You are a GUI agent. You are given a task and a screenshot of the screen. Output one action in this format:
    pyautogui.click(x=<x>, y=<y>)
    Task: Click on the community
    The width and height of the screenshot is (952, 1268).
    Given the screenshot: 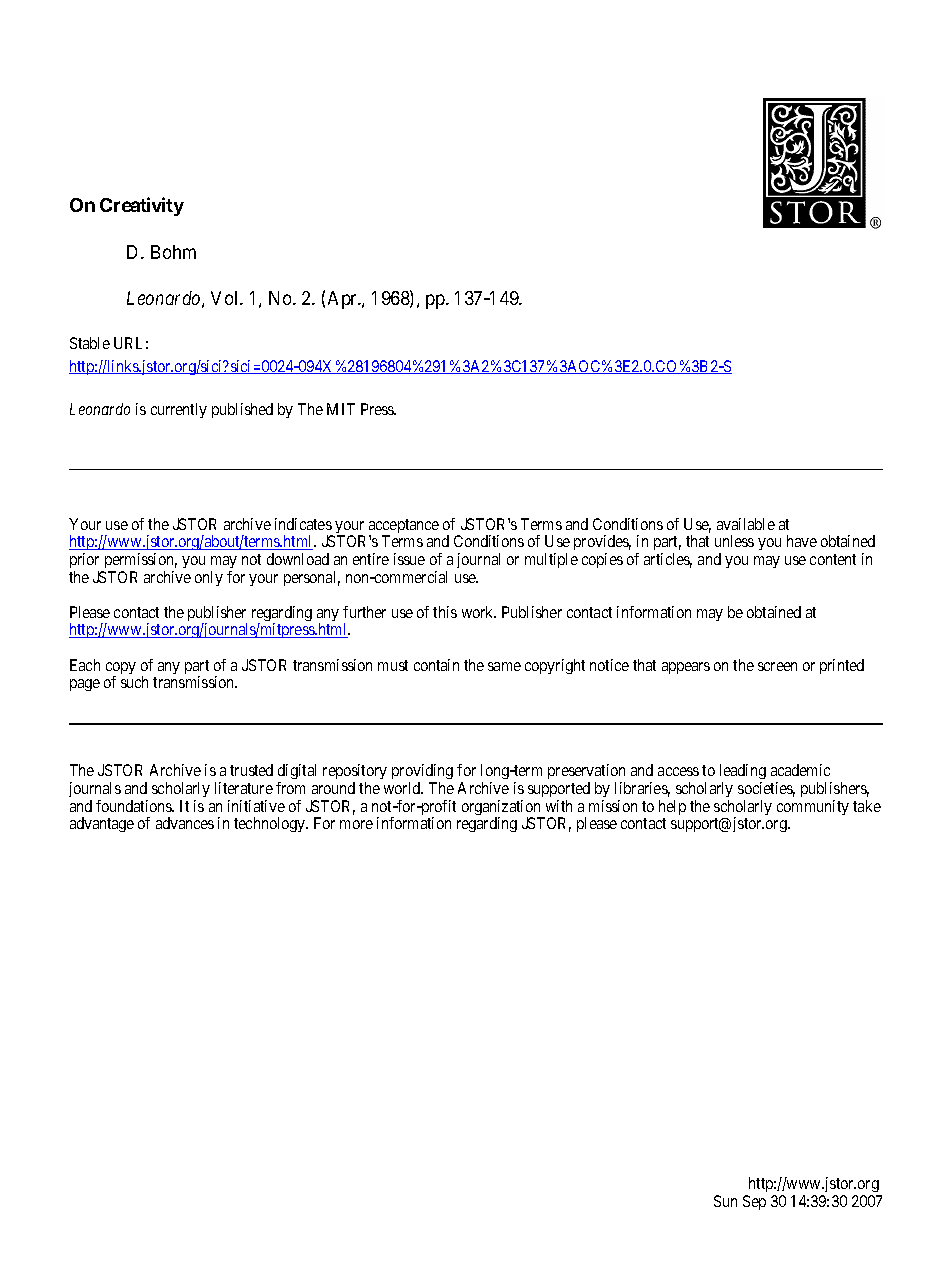 What is the action you would take?
    pyautogui.click(x=813, y=807)
